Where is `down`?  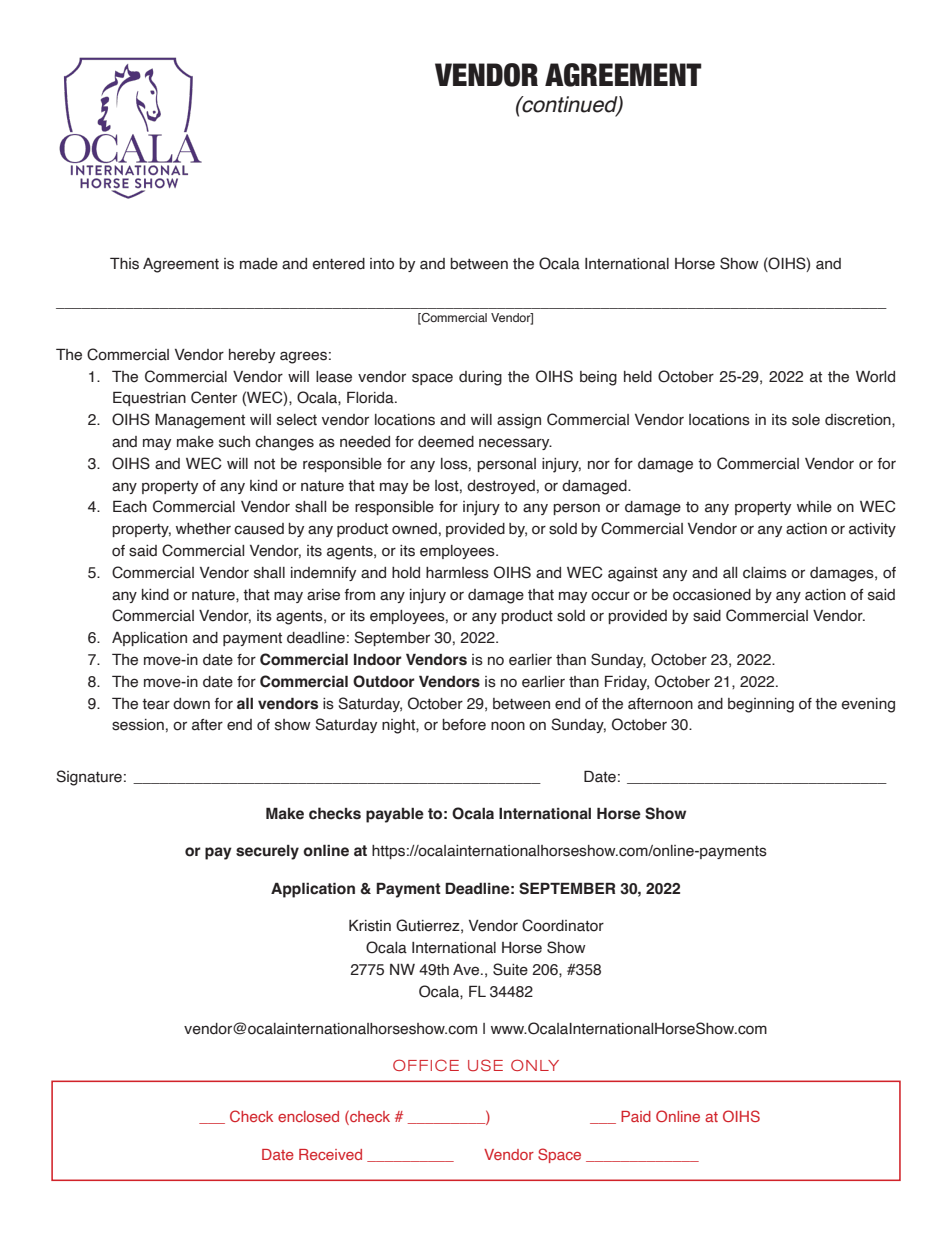 down is located at coordinates (191, 704).
